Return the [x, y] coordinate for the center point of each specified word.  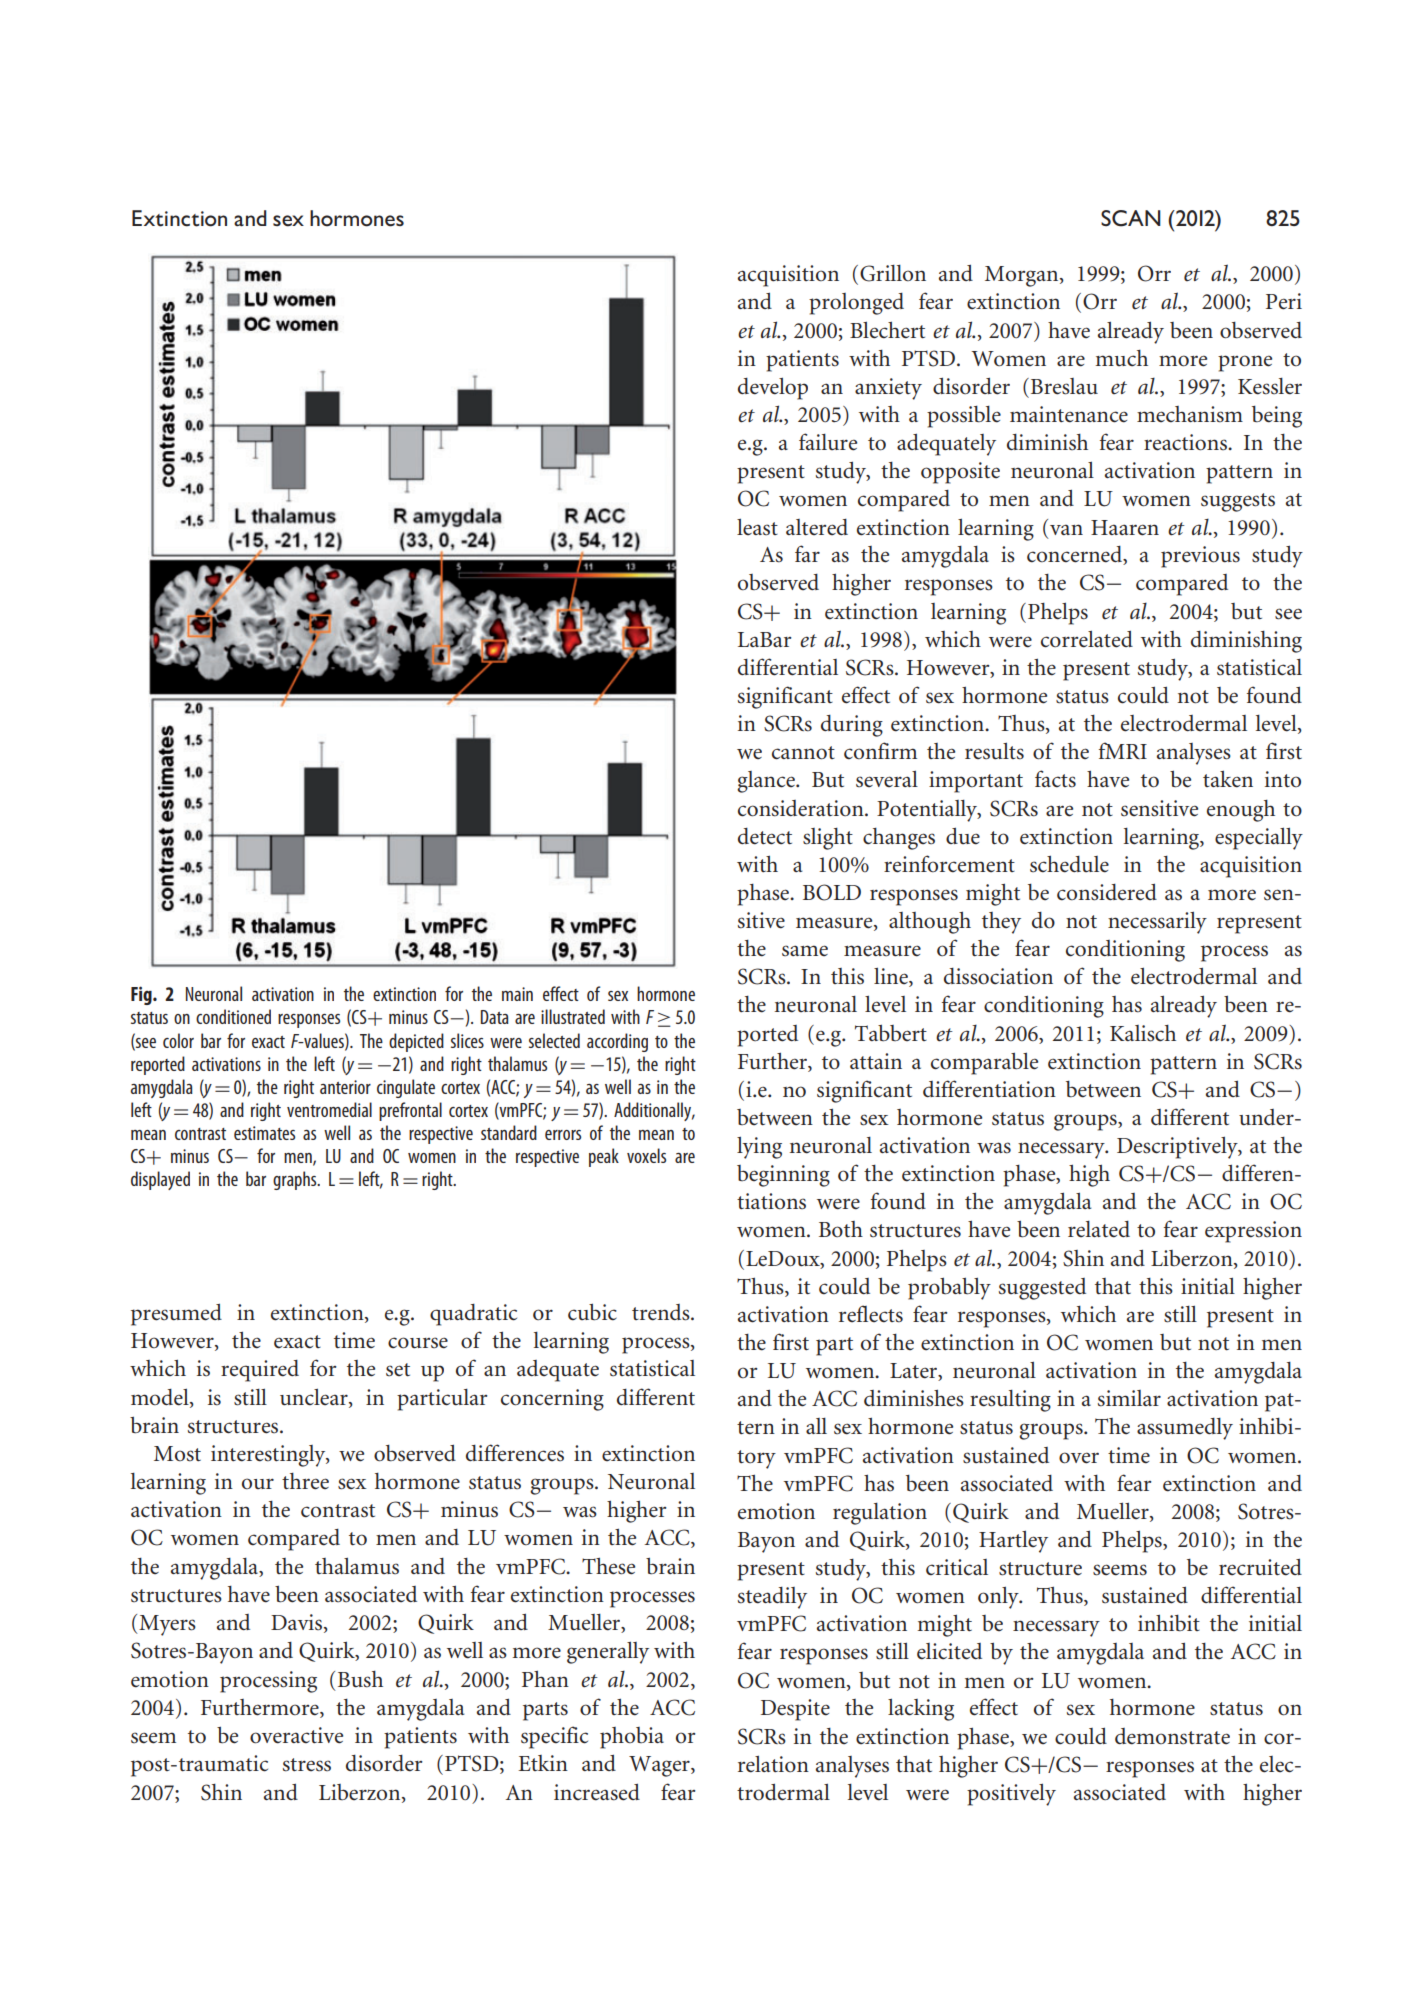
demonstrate [1172, 1736]
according [617, 1042]
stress [307, 1765]
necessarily [1157, 922]
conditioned [233, 1016]
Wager [660, 1766]
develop [773, 388]
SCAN [1131, 218]
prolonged [856, 304]
